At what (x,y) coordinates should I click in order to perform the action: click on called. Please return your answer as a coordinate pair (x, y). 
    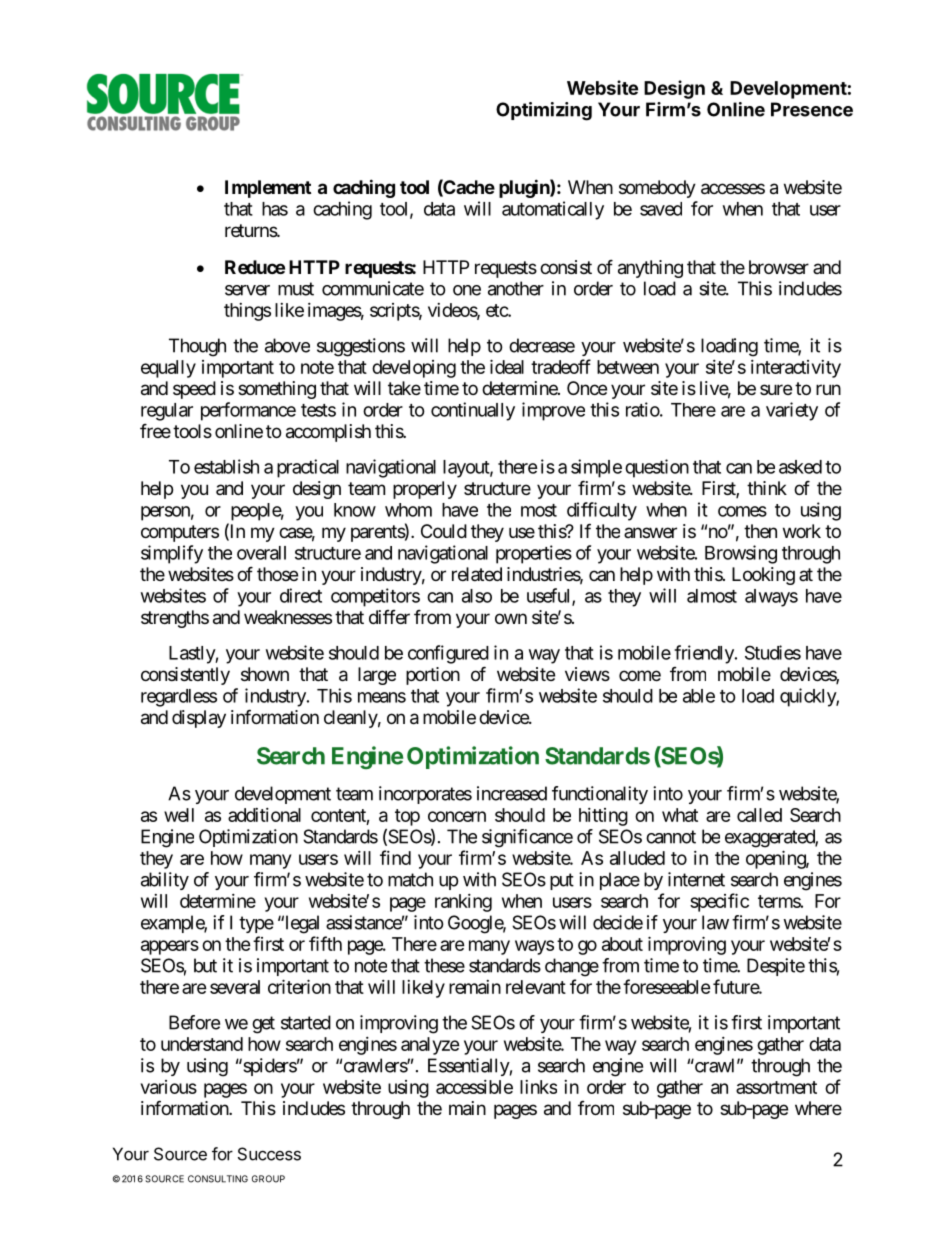
    Looking at the image, I should click on (759, 815).
